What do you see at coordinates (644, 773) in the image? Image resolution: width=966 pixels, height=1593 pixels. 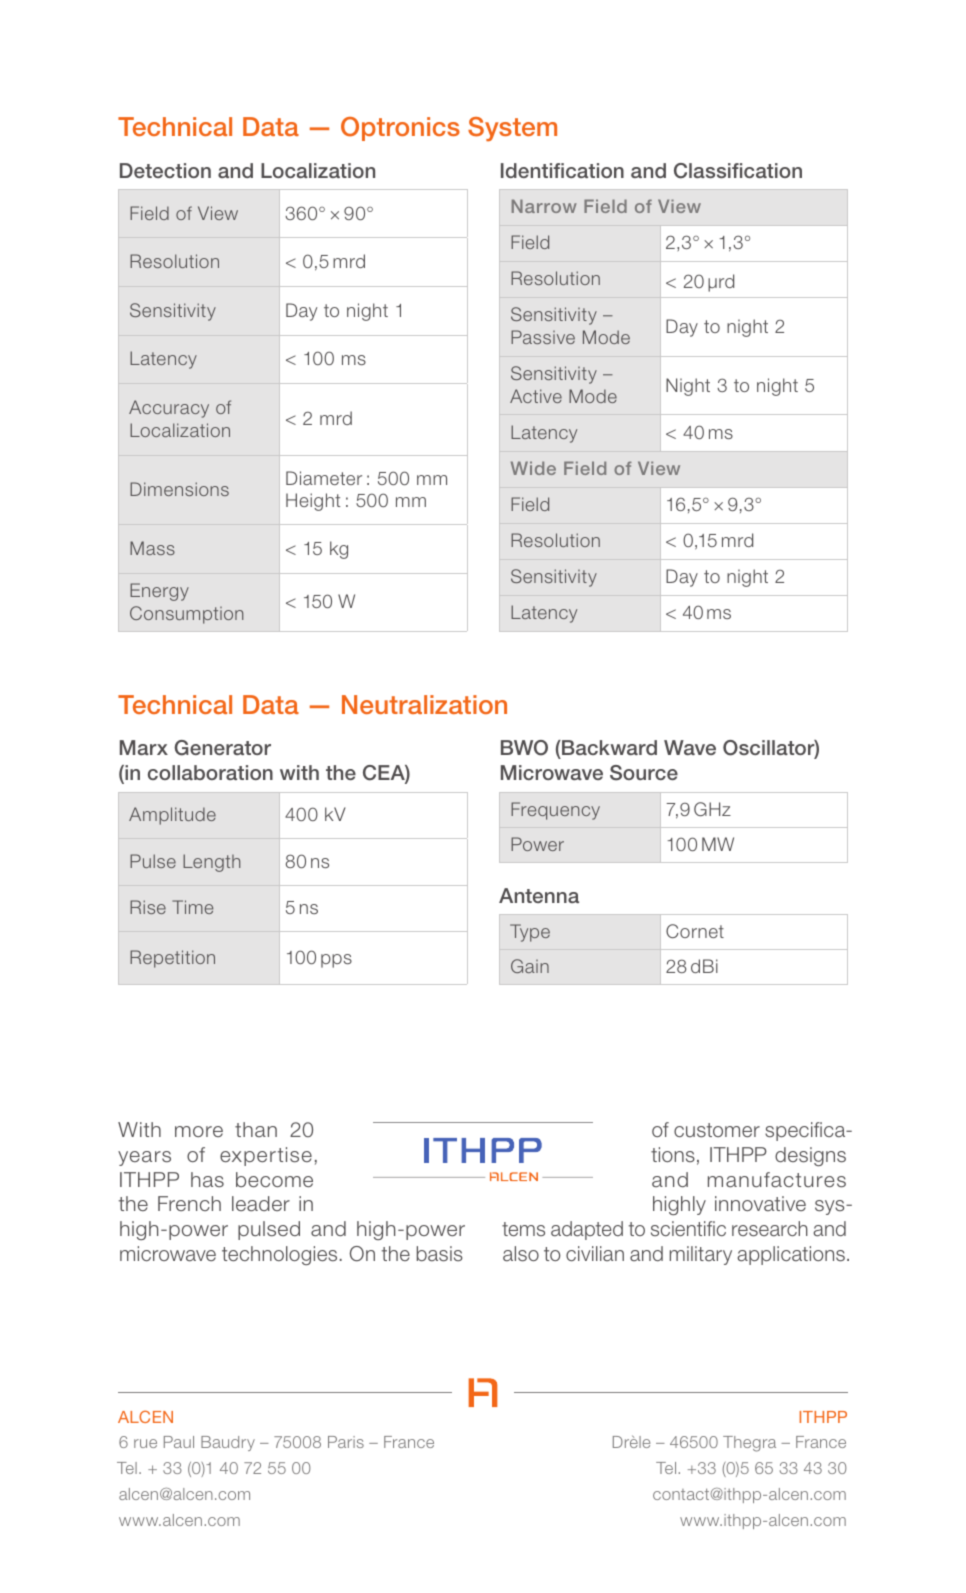 I see `Source` at bounding box center [644, 773].
